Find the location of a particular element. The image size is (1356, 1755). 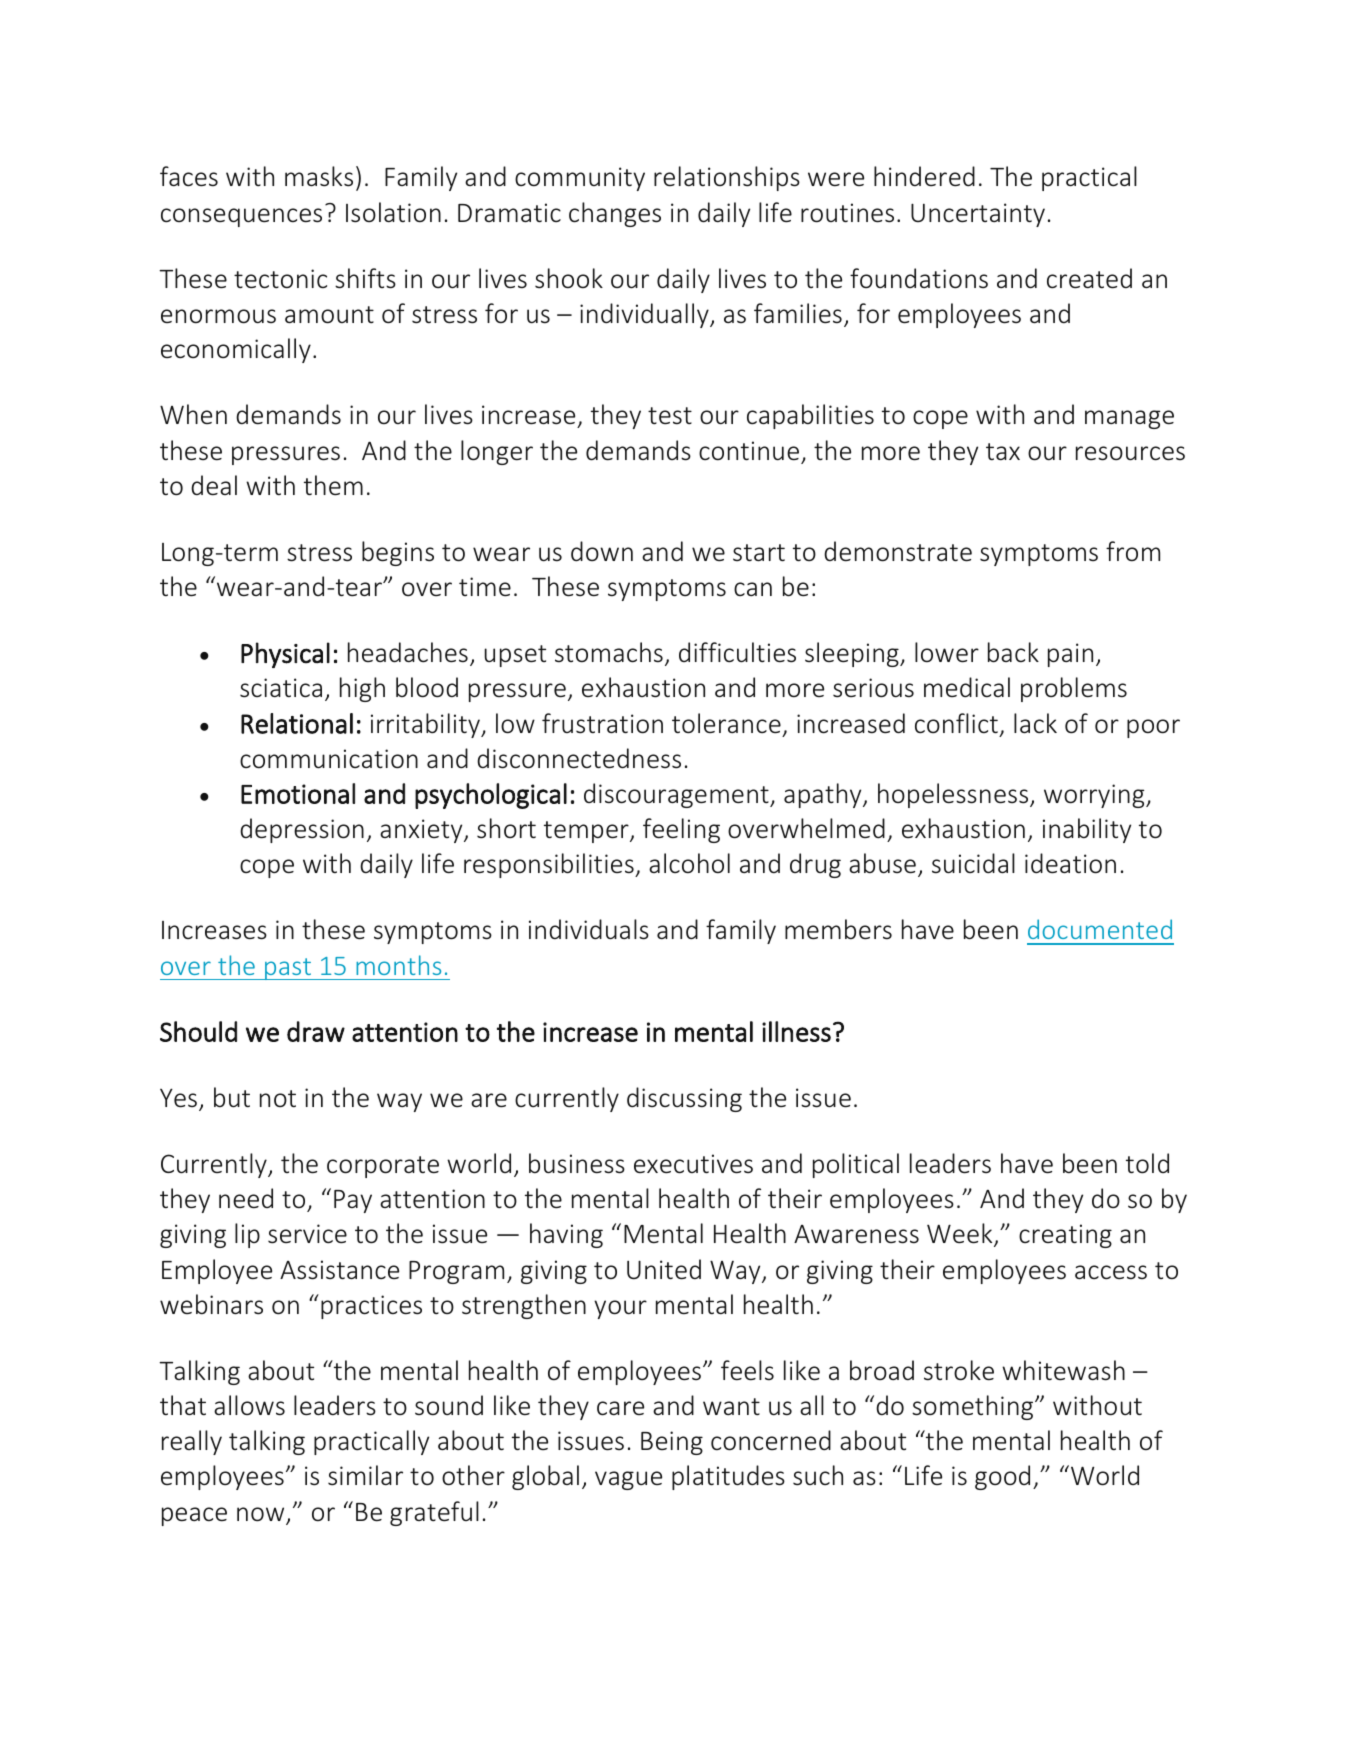

discussing is located at coordinates (684, 1099).
